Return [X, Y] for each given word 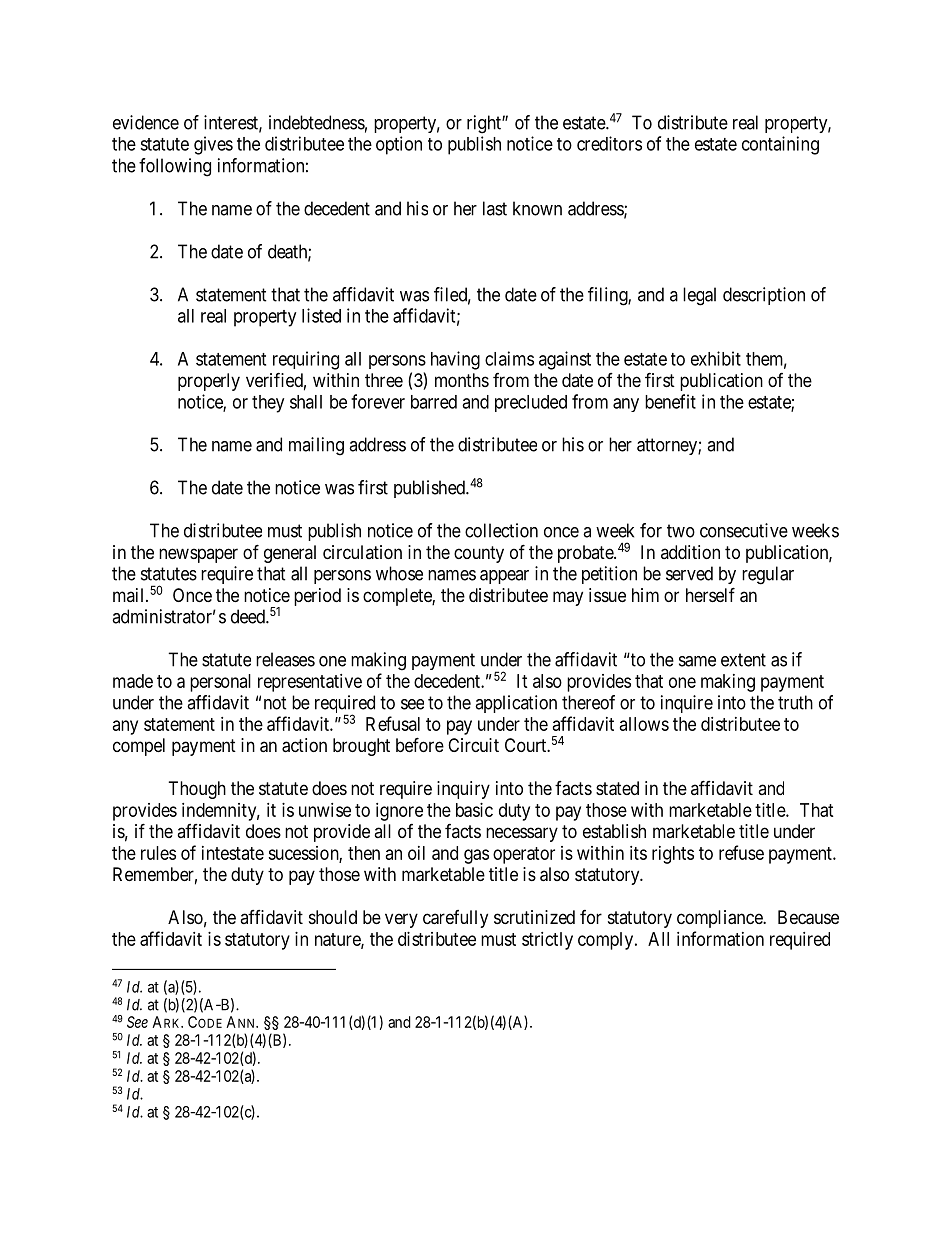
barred [434, 402]
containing [780, 145]
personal [220, 683]
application [516, 704]
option [399, 145]
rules [158, 853]
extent [743, 660]
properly [209, 382]
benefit [670, 401]
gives [213, 145]
